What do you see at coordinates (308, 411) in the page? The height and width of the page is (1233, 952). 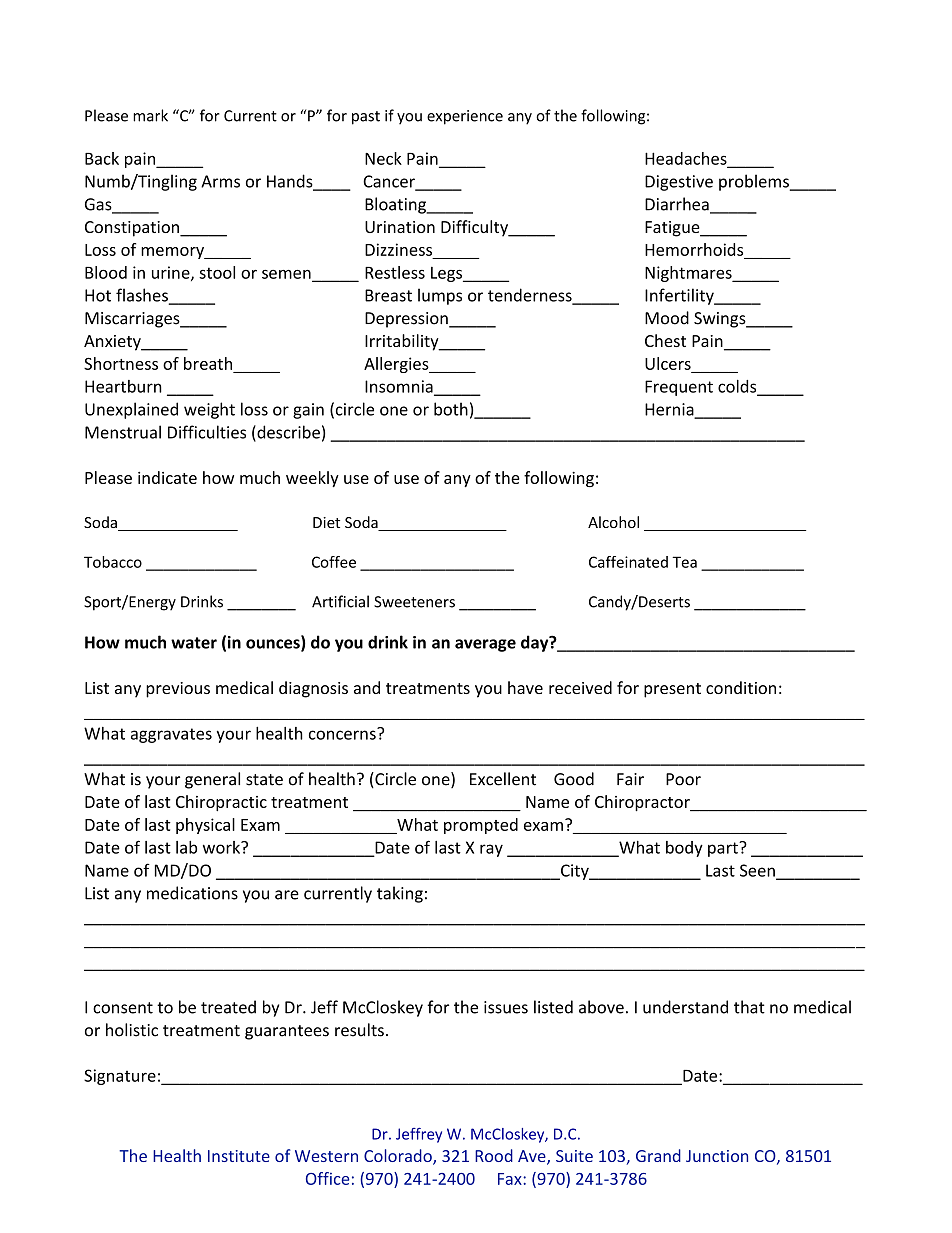 I see `gain` at bounding box center [308, 411].
